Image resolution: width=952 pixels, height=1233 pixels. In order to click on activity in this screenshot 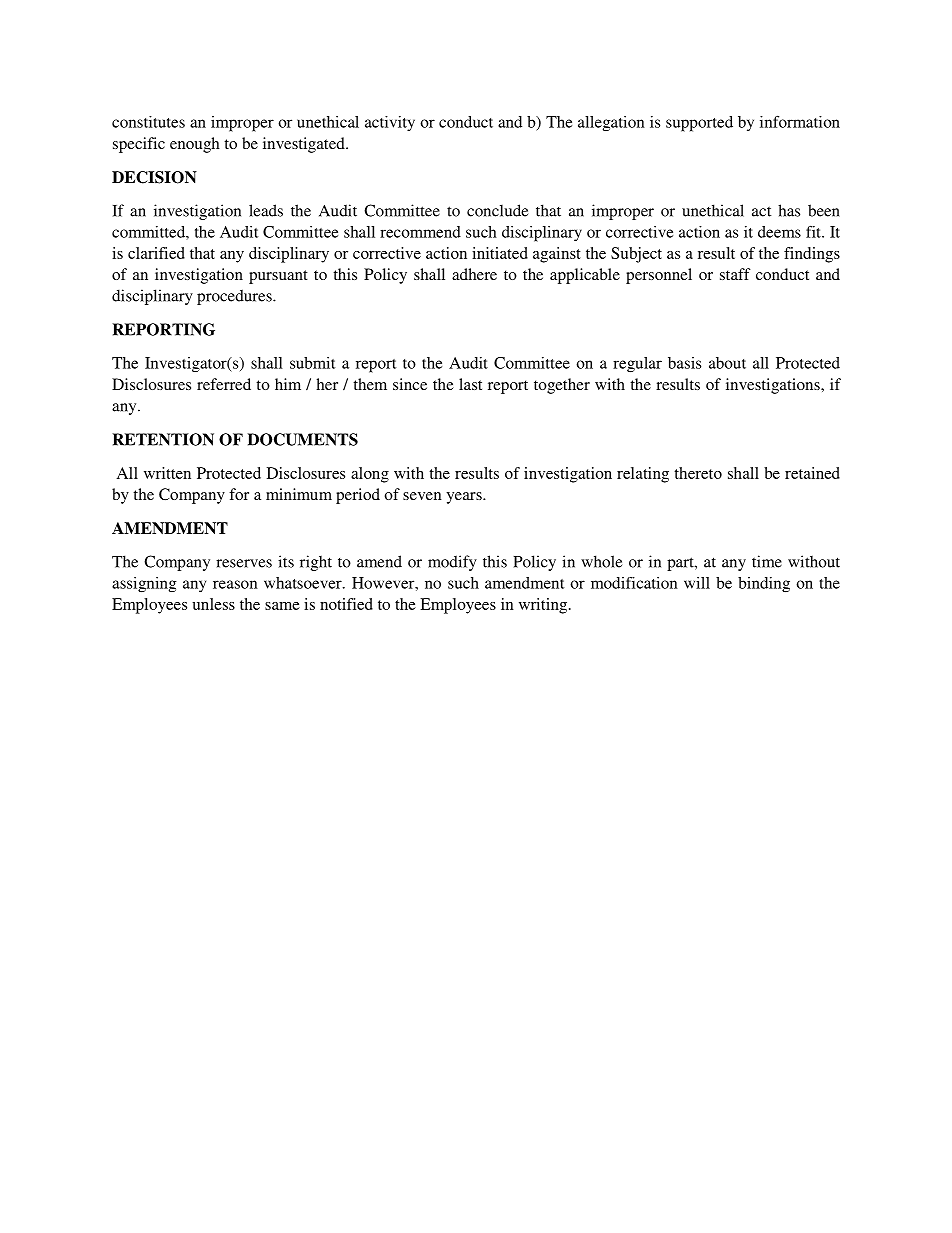, I will do `click(390, 123)`.
